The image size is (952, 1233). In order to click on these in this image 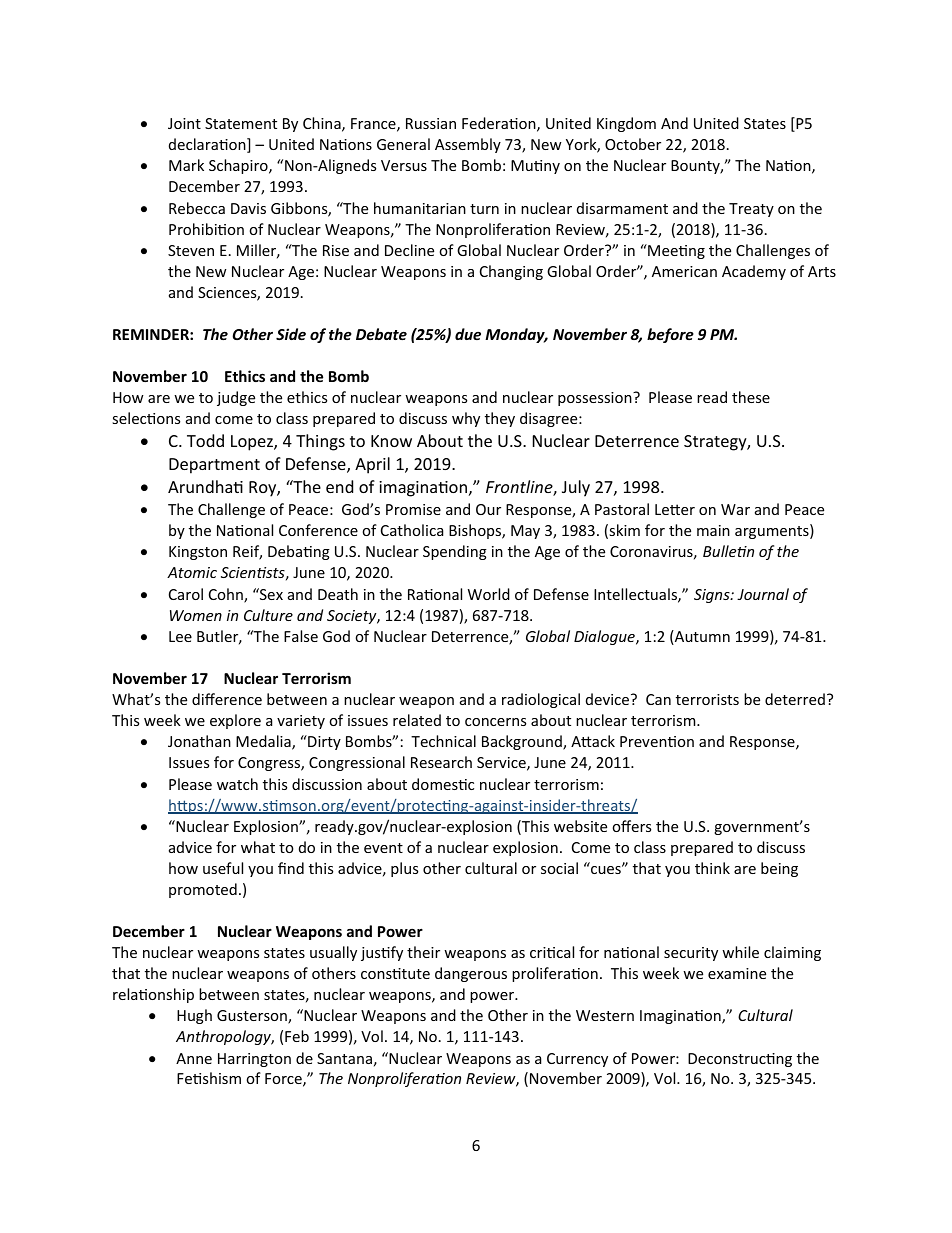, I will do `click(751, 397)`.
